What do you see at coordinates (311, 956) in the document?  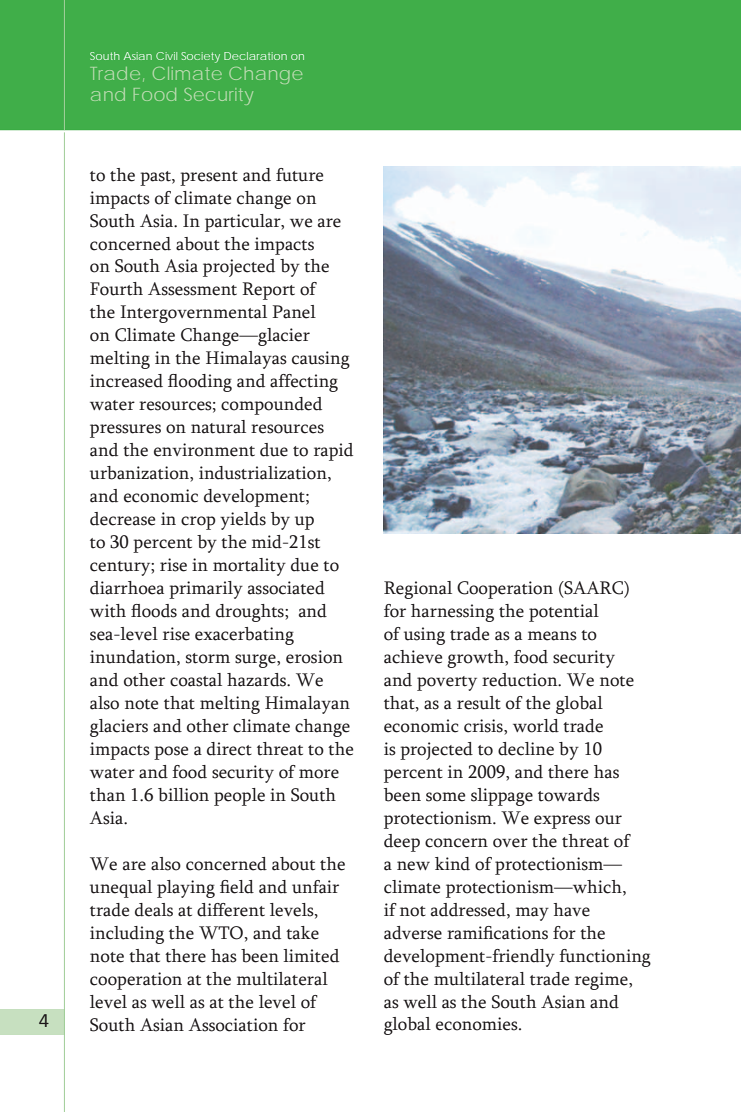 I see `limited` at bounding box center [311, 956].
